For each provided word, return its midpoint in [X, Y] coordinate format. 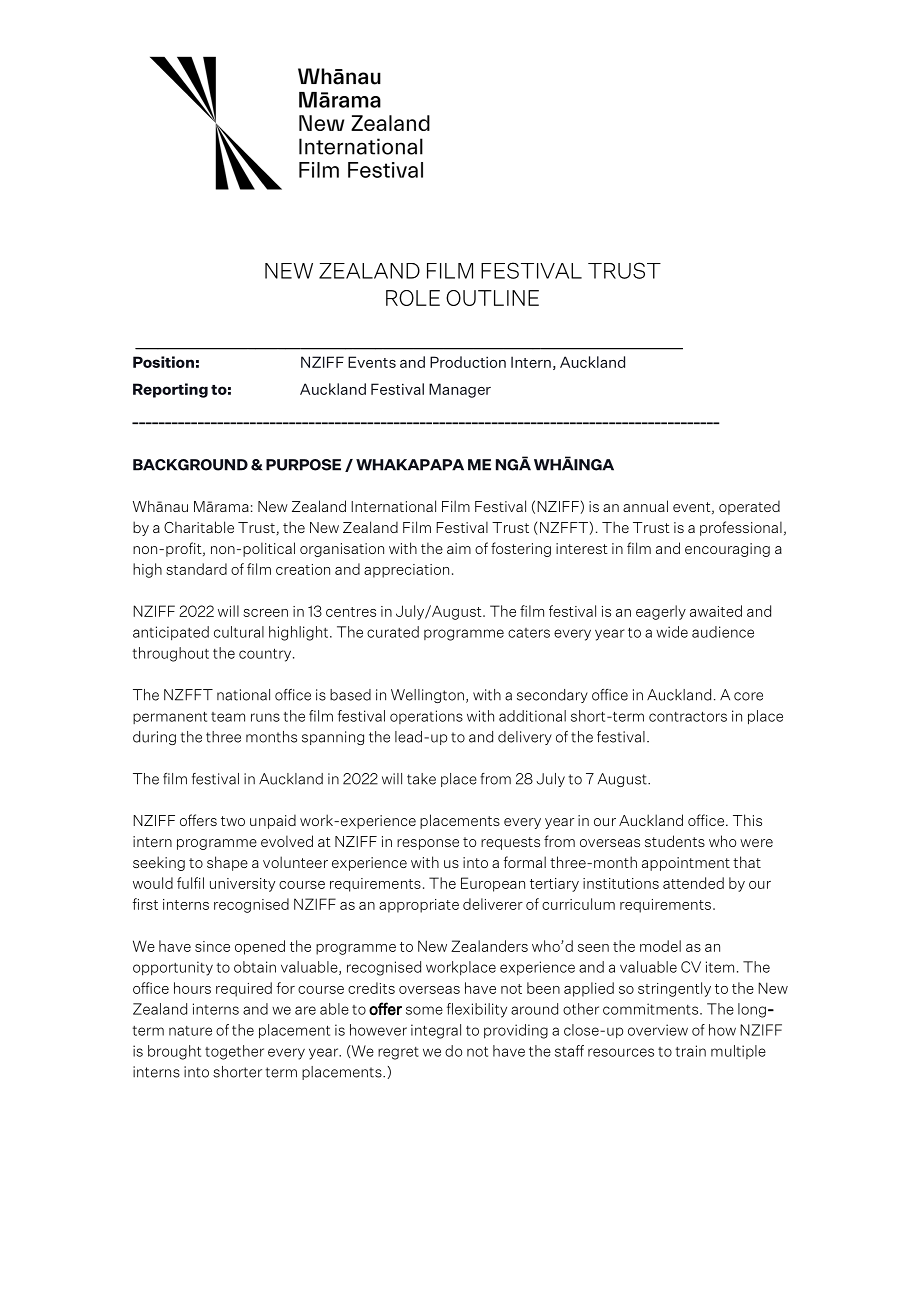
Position [163, 362]
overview [658, 1030]
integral [436, 1031]
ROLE [413, 298]
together [234, 1052]
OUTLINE [492, 298]
